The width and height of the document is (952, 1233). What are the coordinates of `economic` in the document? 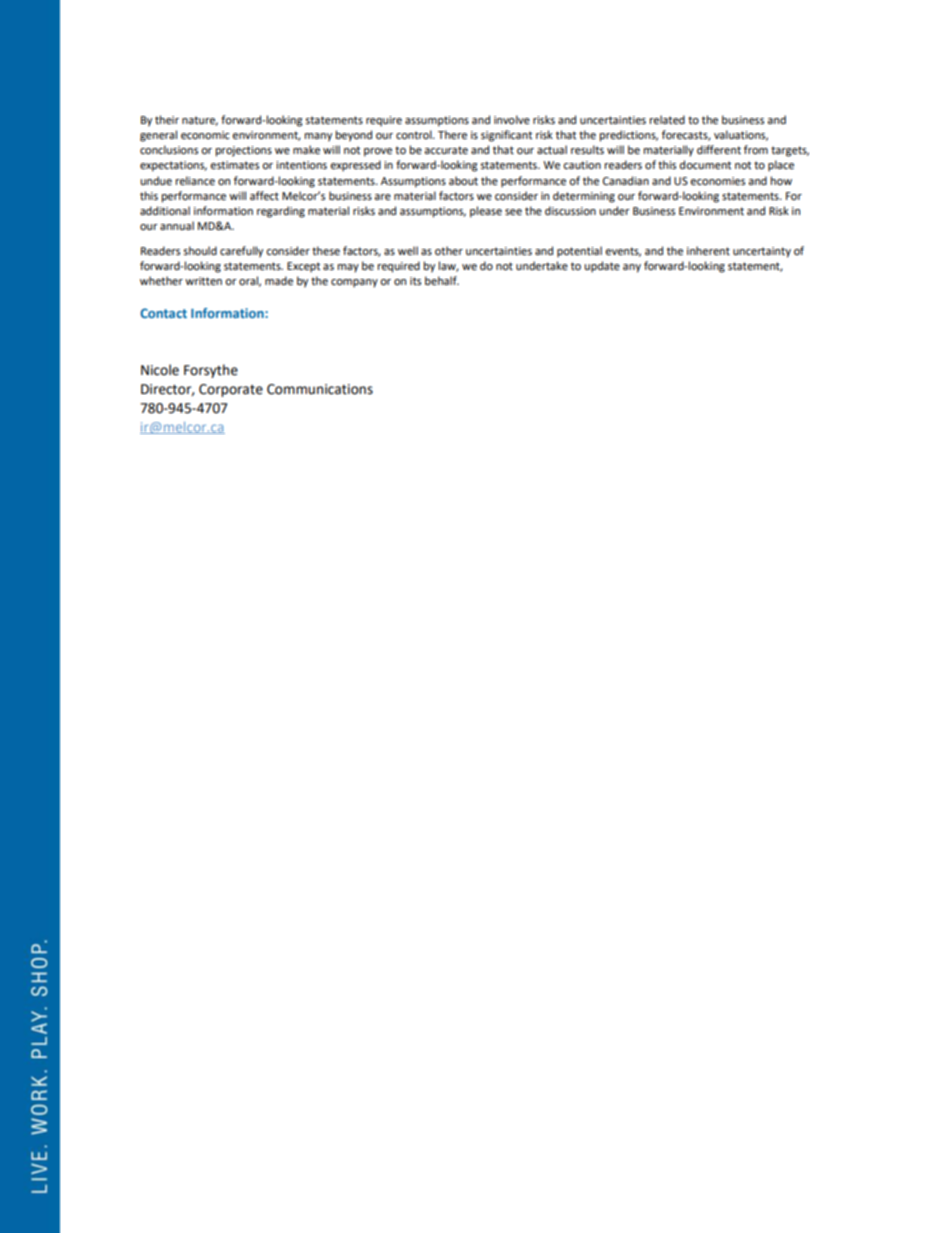 It's located at (205, 135).
